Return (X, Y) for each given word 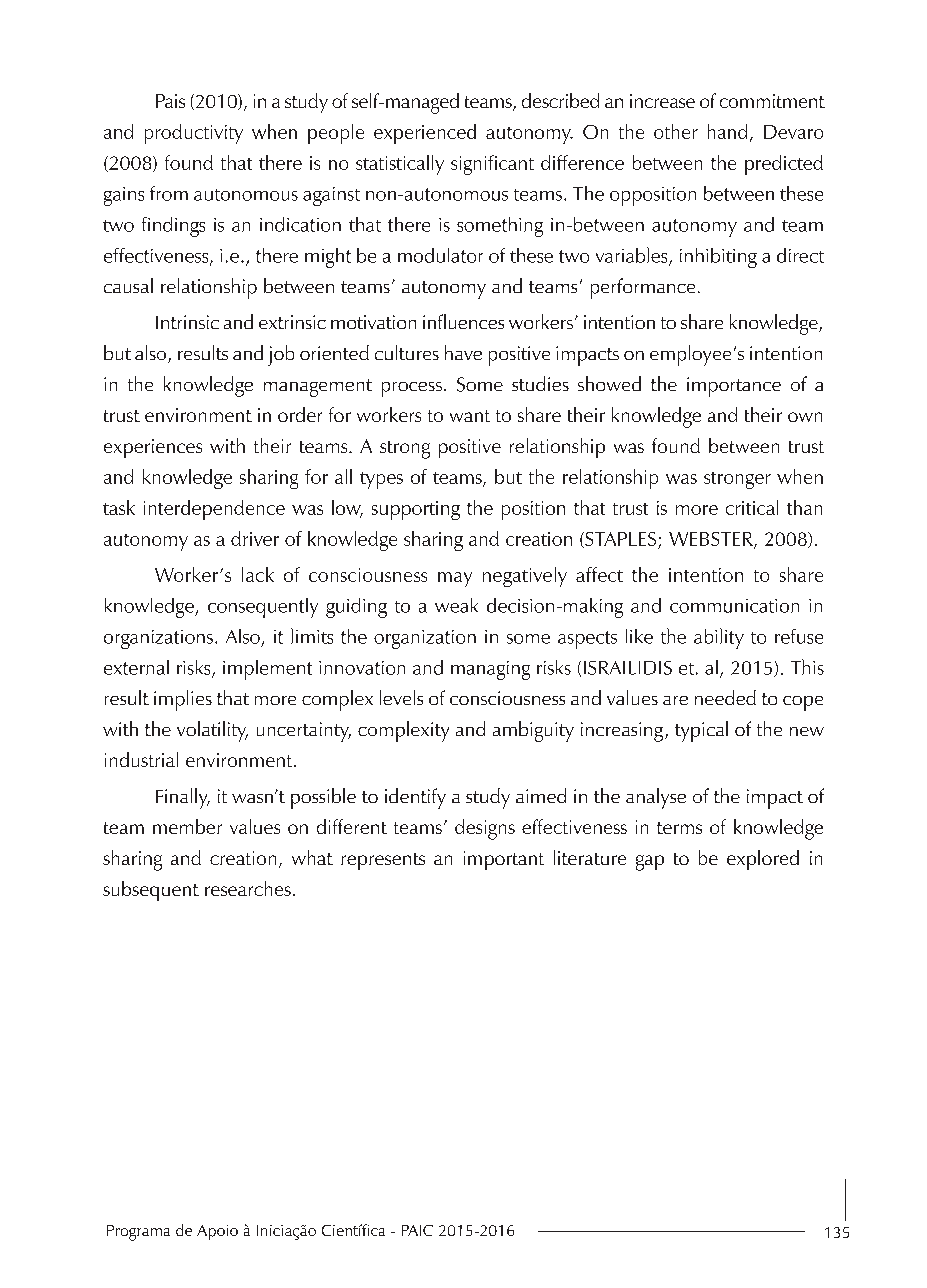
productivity (194, 134)
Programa (138, 1233)
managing (490, 670)
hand (727, 131)
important (504, 860)
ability (719, 638)
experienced (425, 134)
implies (183, 700)
